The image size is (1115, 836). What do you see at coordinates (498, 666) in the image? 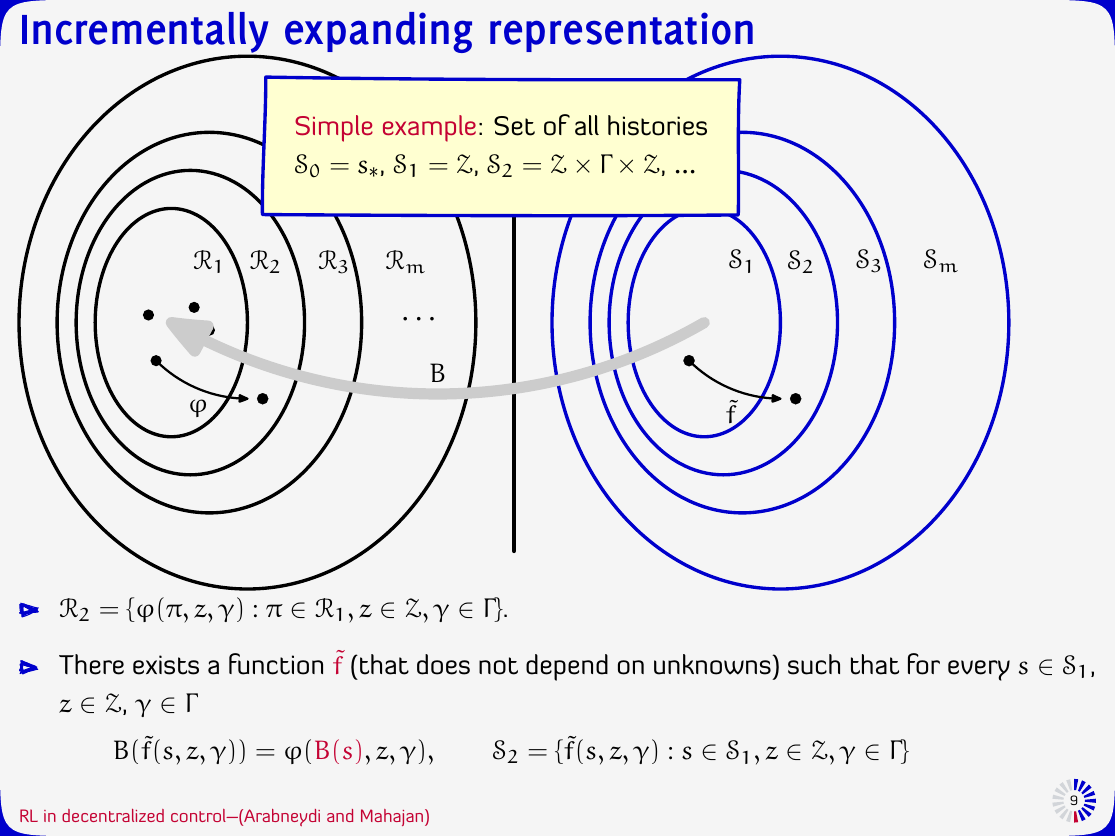
I see `not` at bounding box center [498, 666].
